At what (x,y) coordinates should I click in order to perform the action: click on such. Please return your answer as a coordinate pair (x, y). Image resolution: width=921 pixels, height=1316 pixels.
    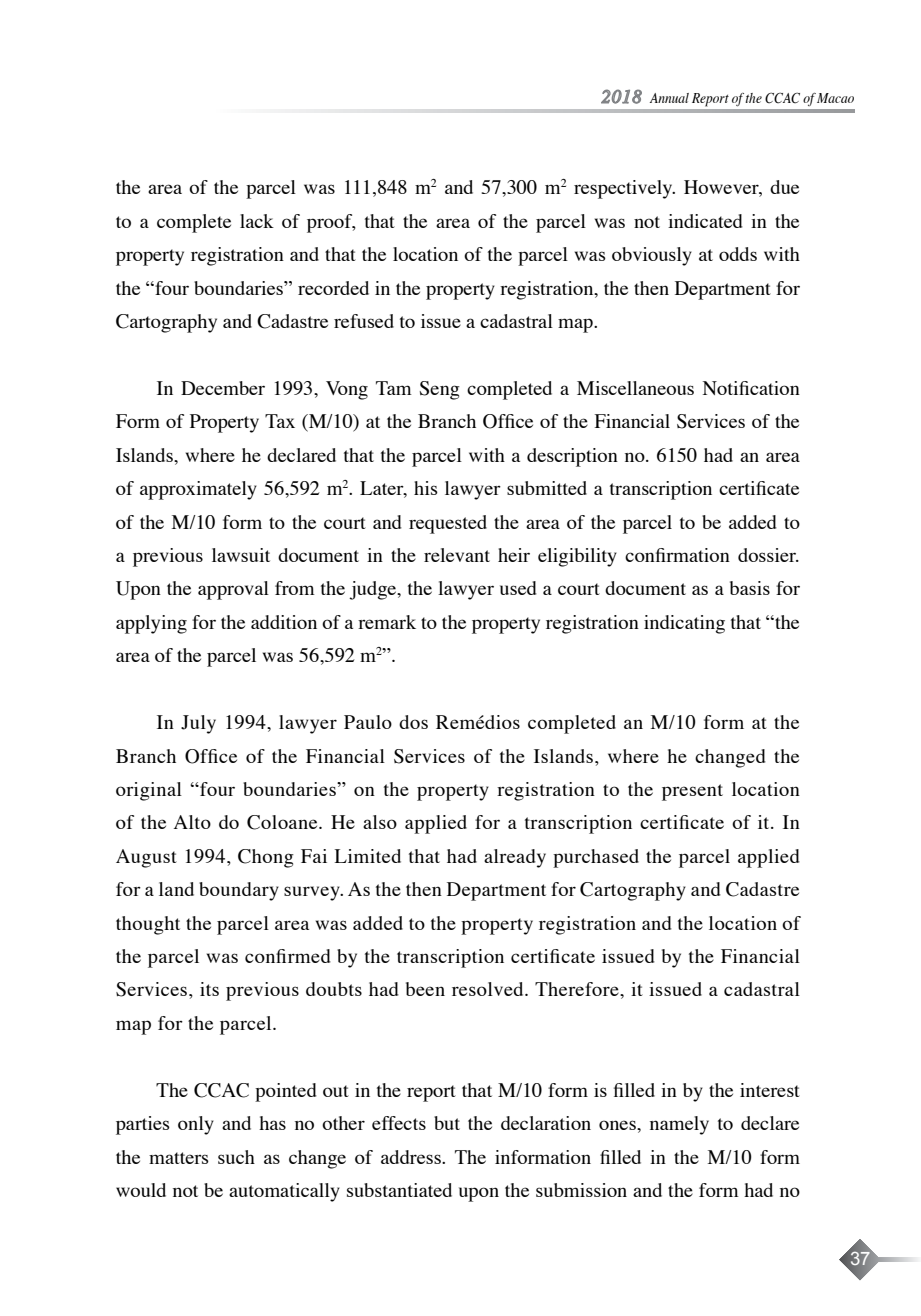
    Looking at the image, I should click on (236, 1157).
